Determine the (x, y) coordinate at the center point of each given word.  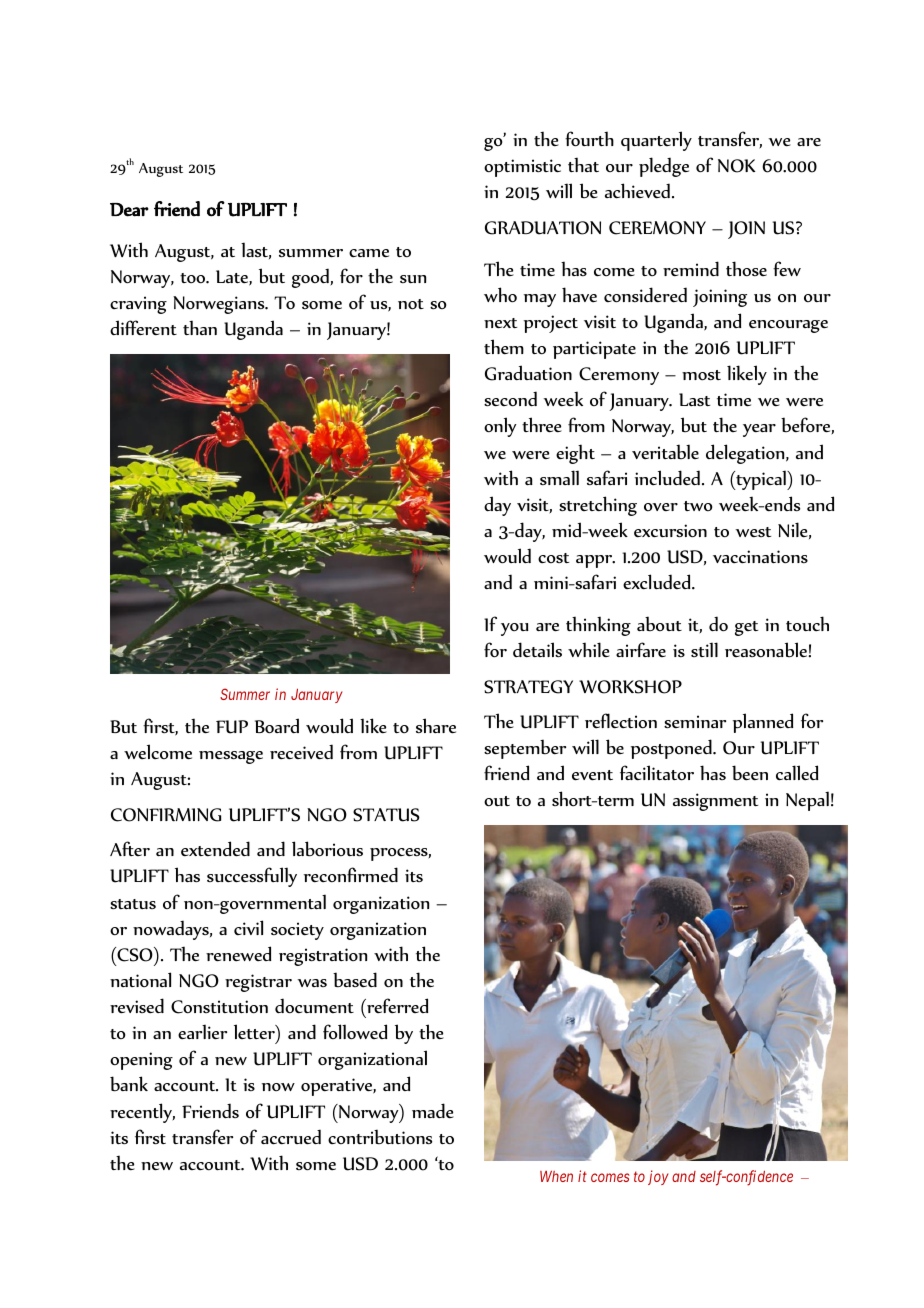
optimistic (522, 168)
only (500, 427)
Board (277, 726)
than (200, 327)
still (704, 649)
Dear (129, 210)
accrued (291, 1137)
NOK (737, 166)
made (433, 1110)
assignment (715, 802)
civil (248, 927)
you (515, 629)
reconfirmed (351, 875)
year (759, 430)
